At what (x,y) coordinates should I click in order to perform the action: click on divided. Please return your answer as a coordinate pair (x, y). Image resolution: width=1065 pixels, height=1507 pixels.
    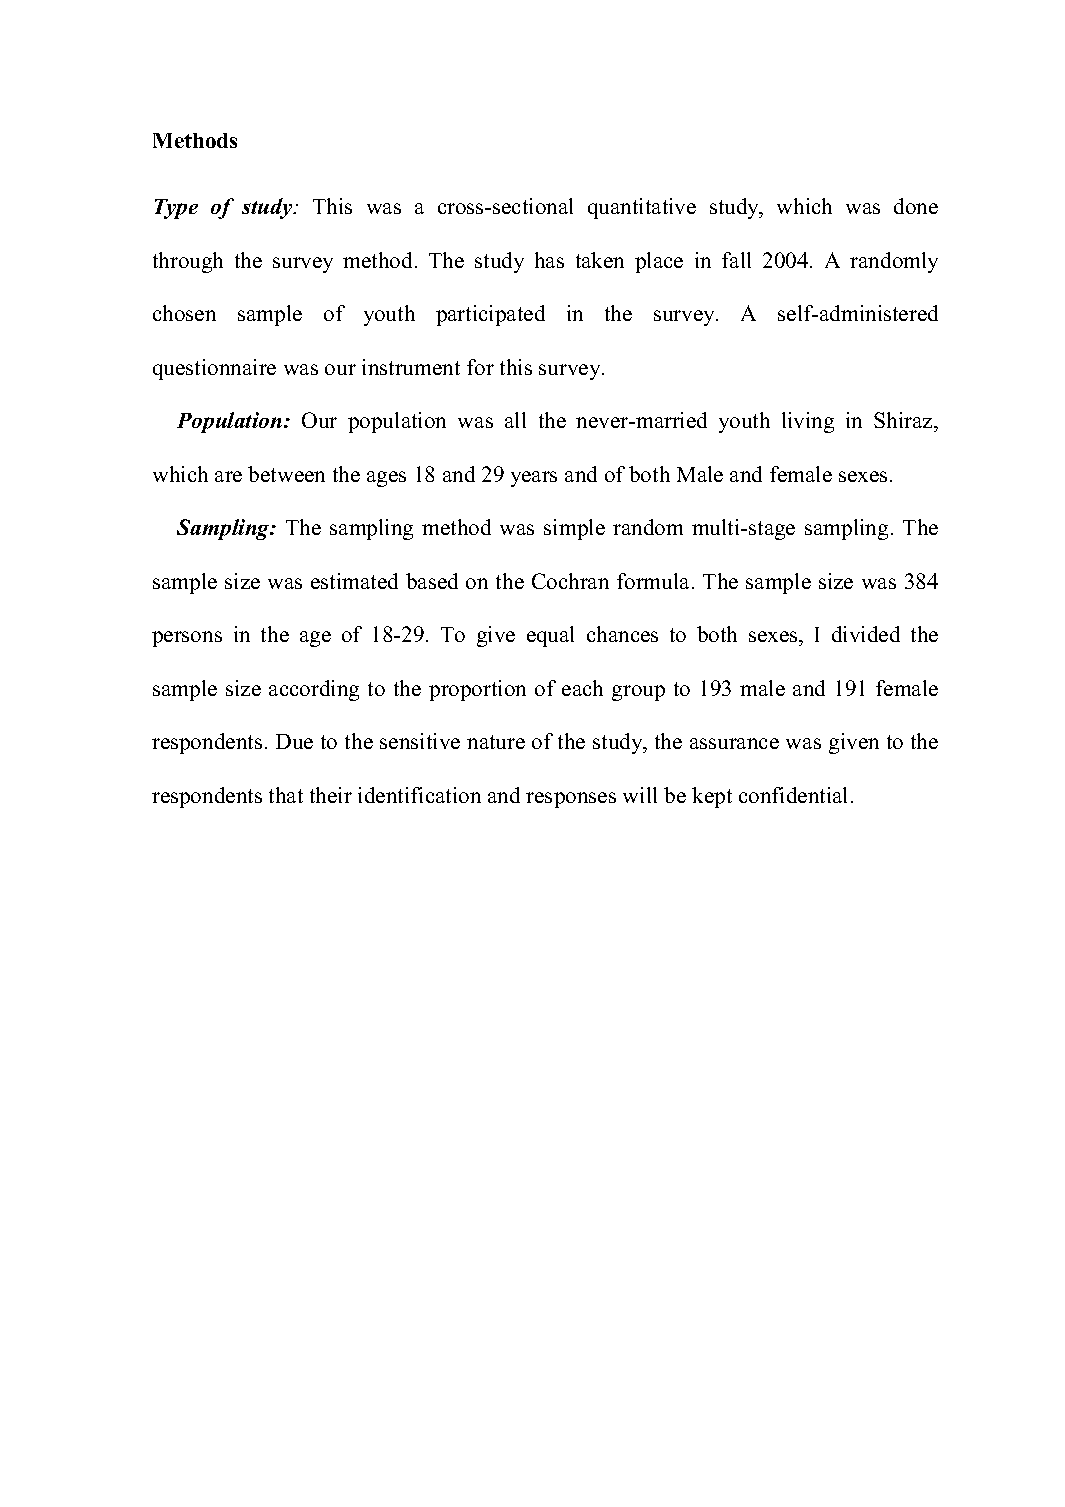
    Looking at the image, I should click on (866, 634).
